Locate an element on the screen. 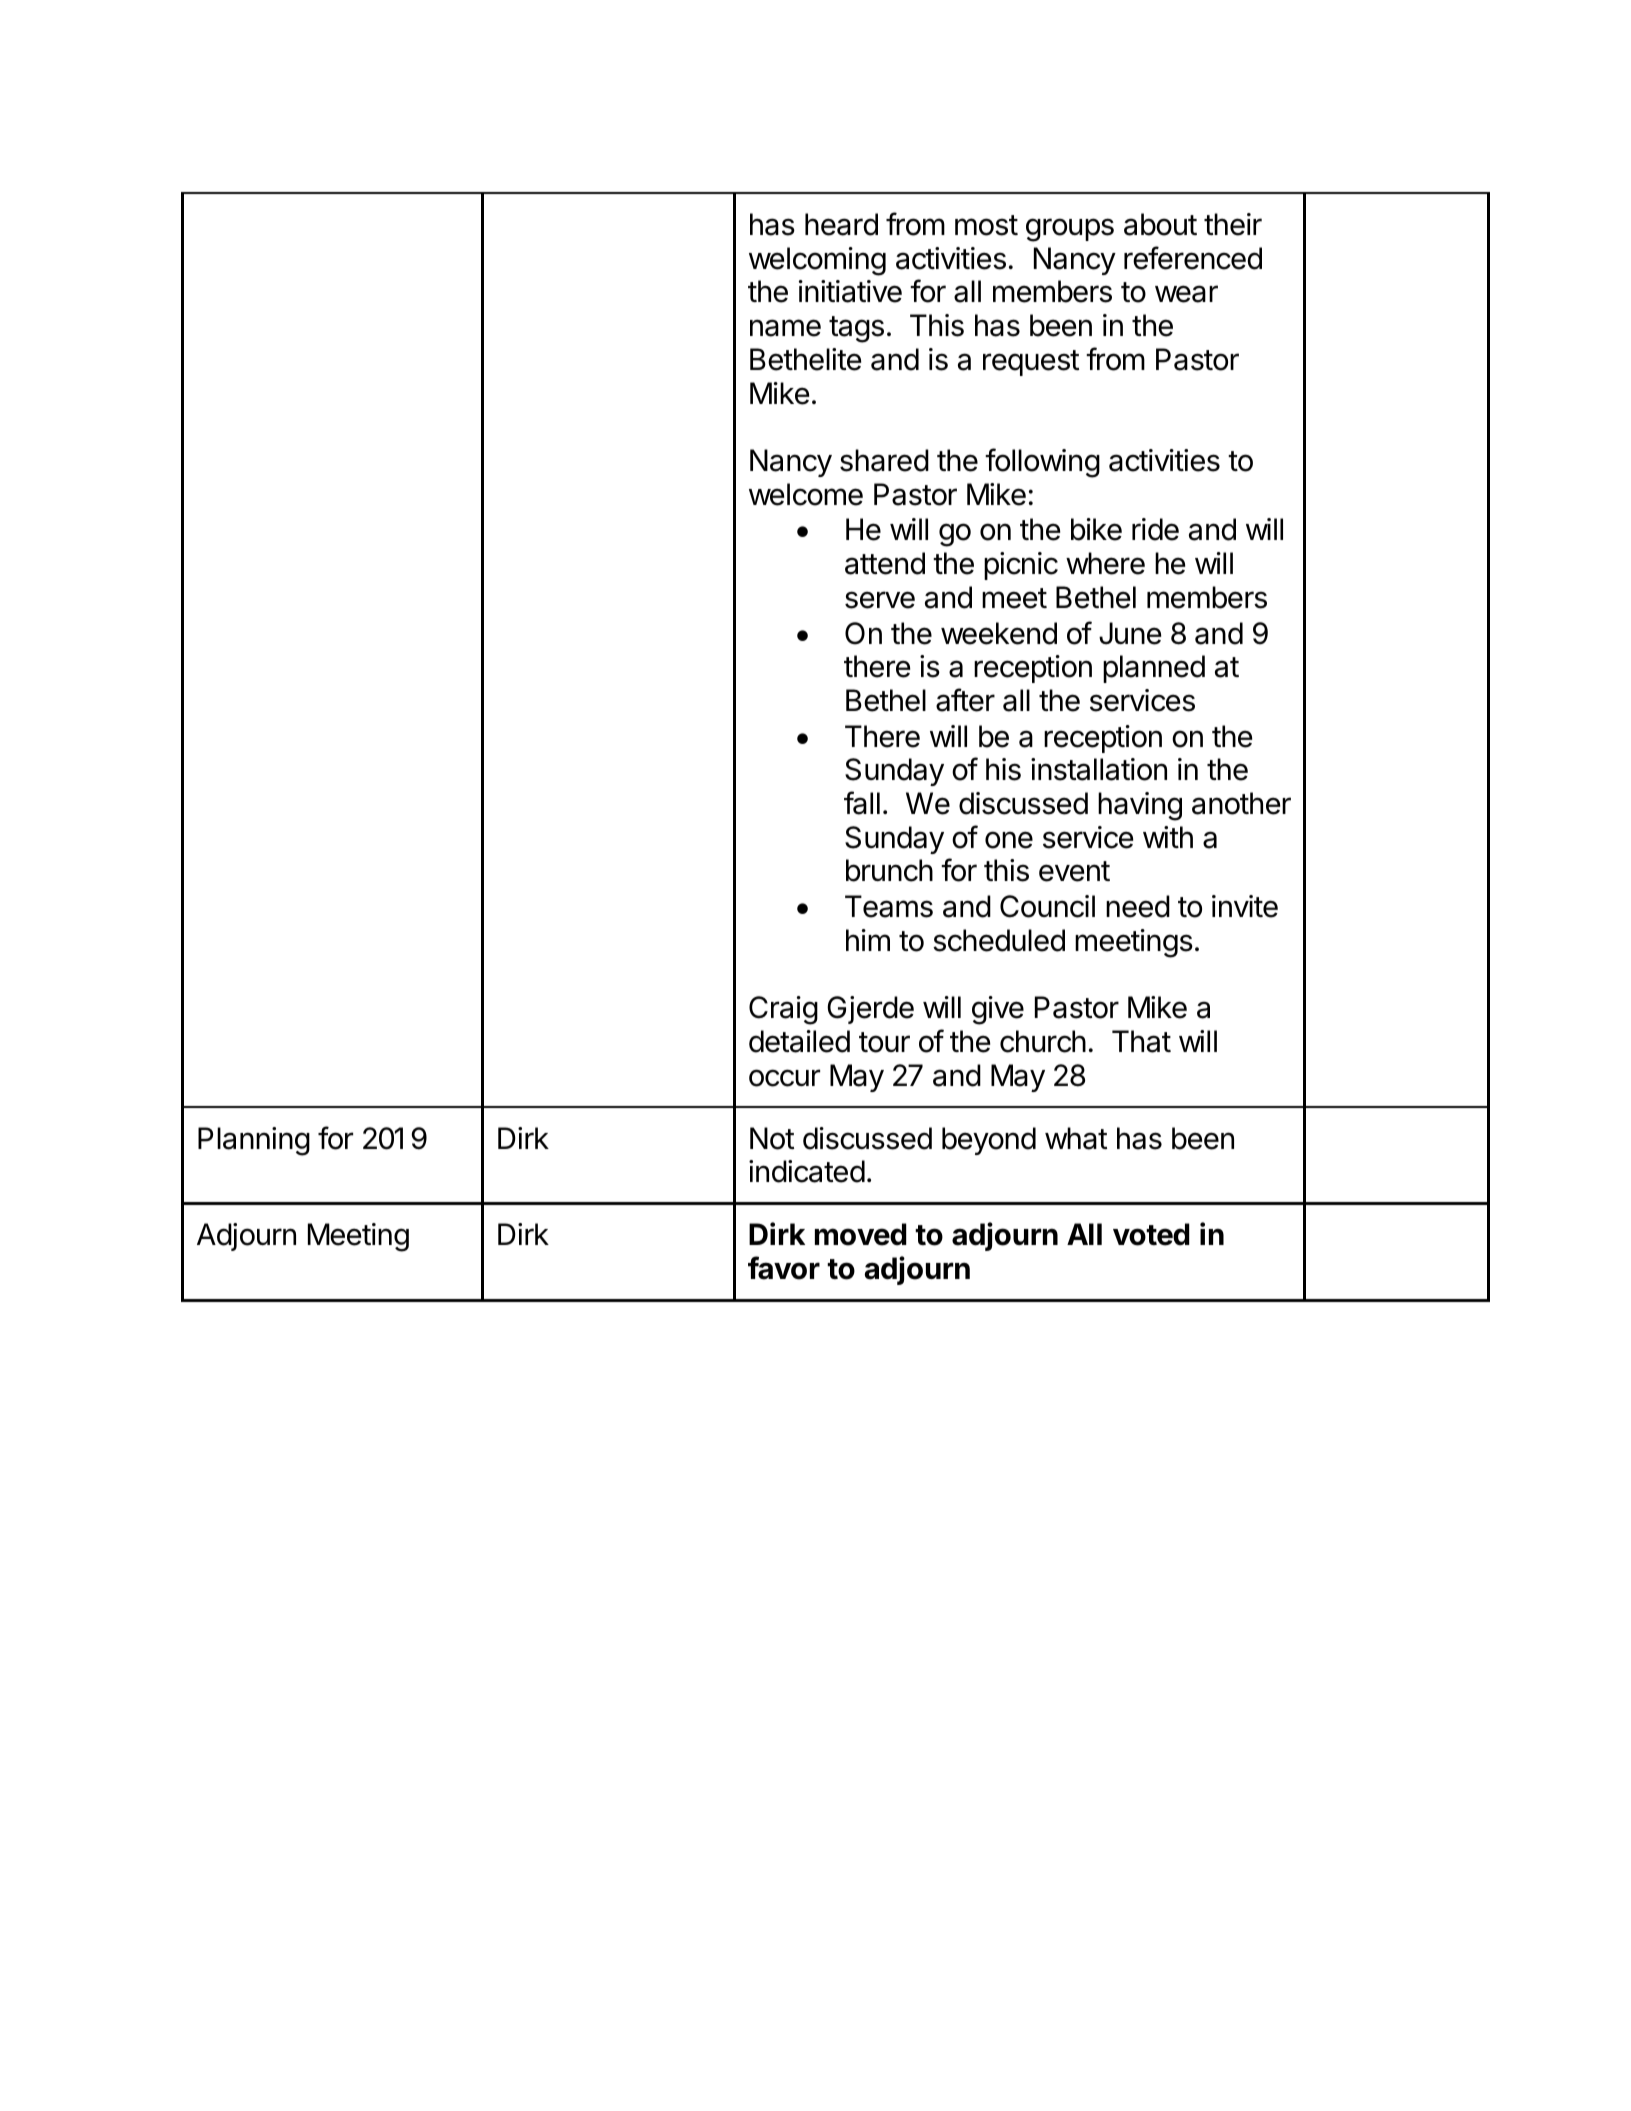 Image resolution: width=1631 pixels, height=2111 pixels. welcoming is located at coordinates (817, 261).
